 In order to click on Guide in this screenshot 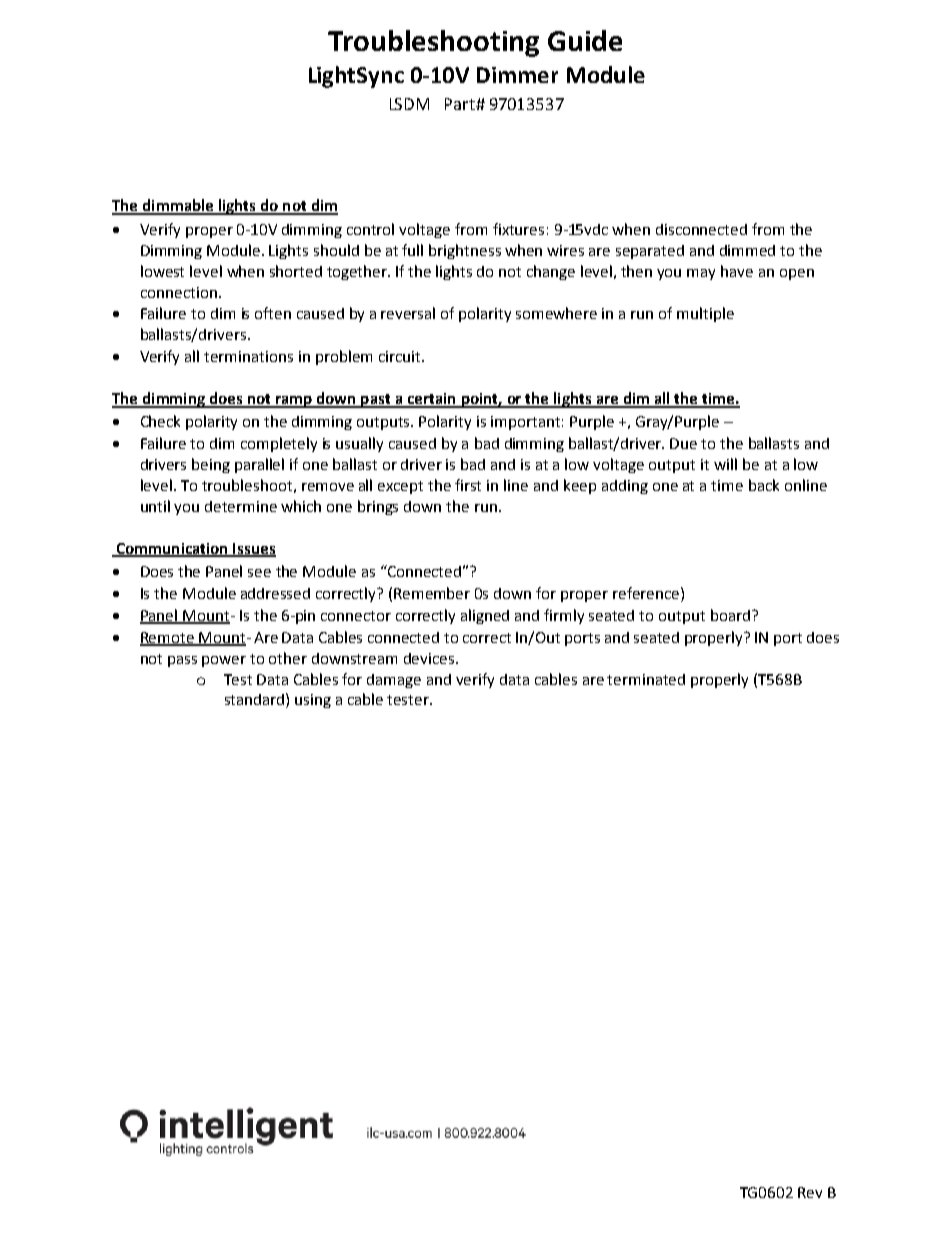, I will do `click(585, 40)`.
